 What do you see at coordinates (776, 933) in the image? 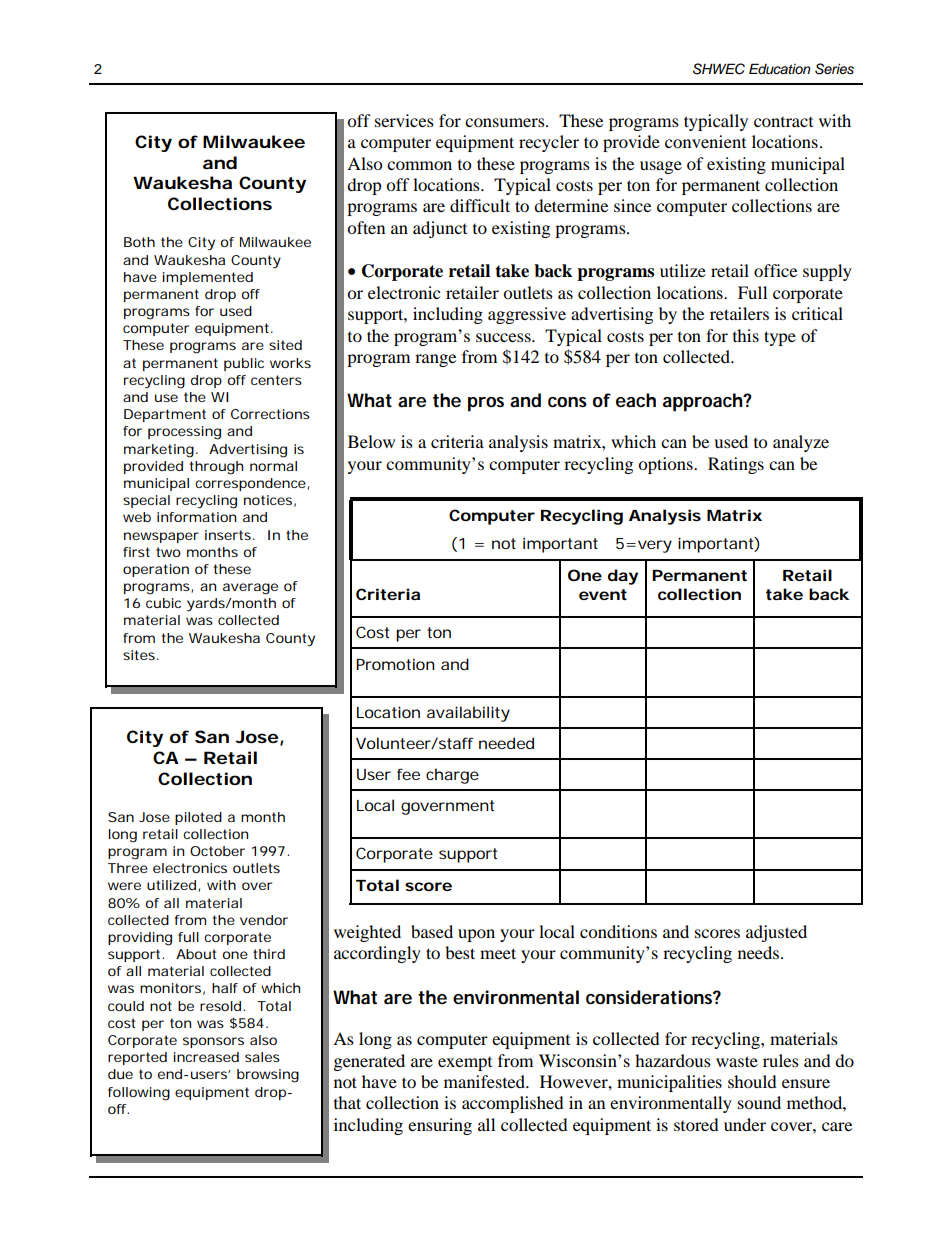
I see `adjusted` at bounding box center [776, 933].
